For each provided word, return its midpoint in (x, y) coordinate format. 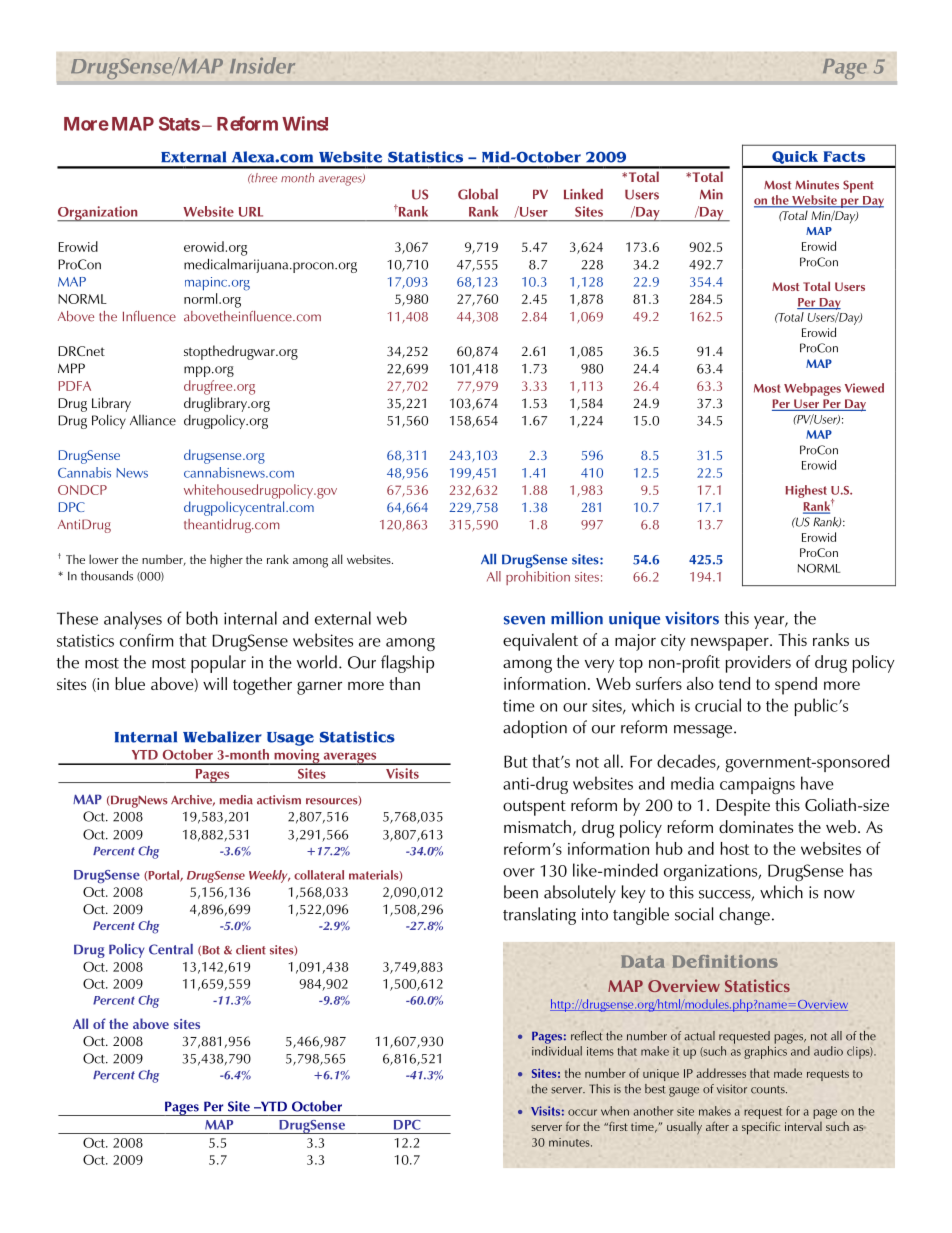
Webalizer (222, 737)
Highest (806, 491)
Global (478, 194)
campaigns (757, 785)
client (251, 950)
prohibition (538, 578)
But (516, 761)
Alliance (153, 420)
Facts (844, 156)
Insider (262, 65)
